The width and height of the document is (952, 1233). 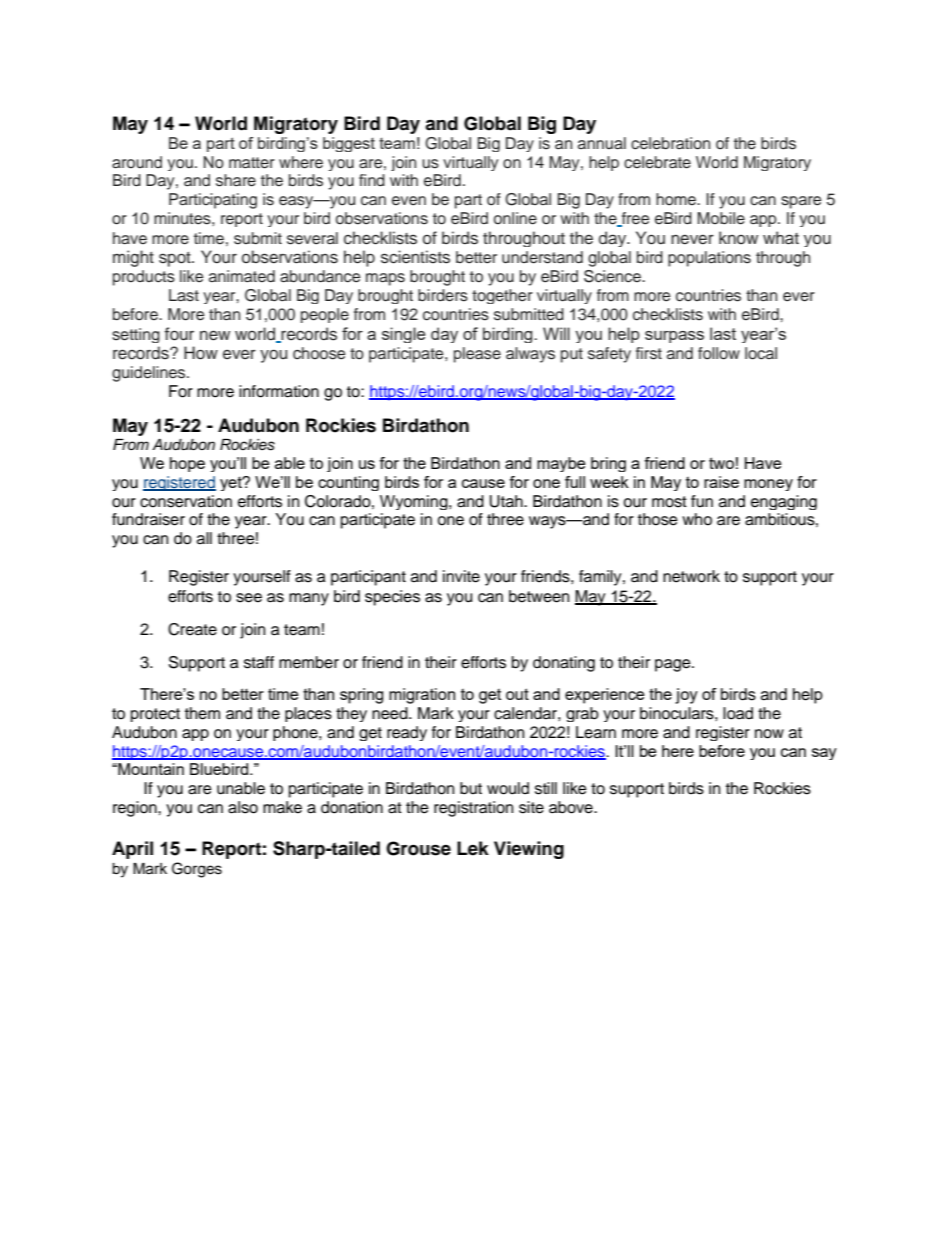 What do you see at coordinates (197, 870) in the document?
I see `Gorges` at bounding box center [197, 870].
